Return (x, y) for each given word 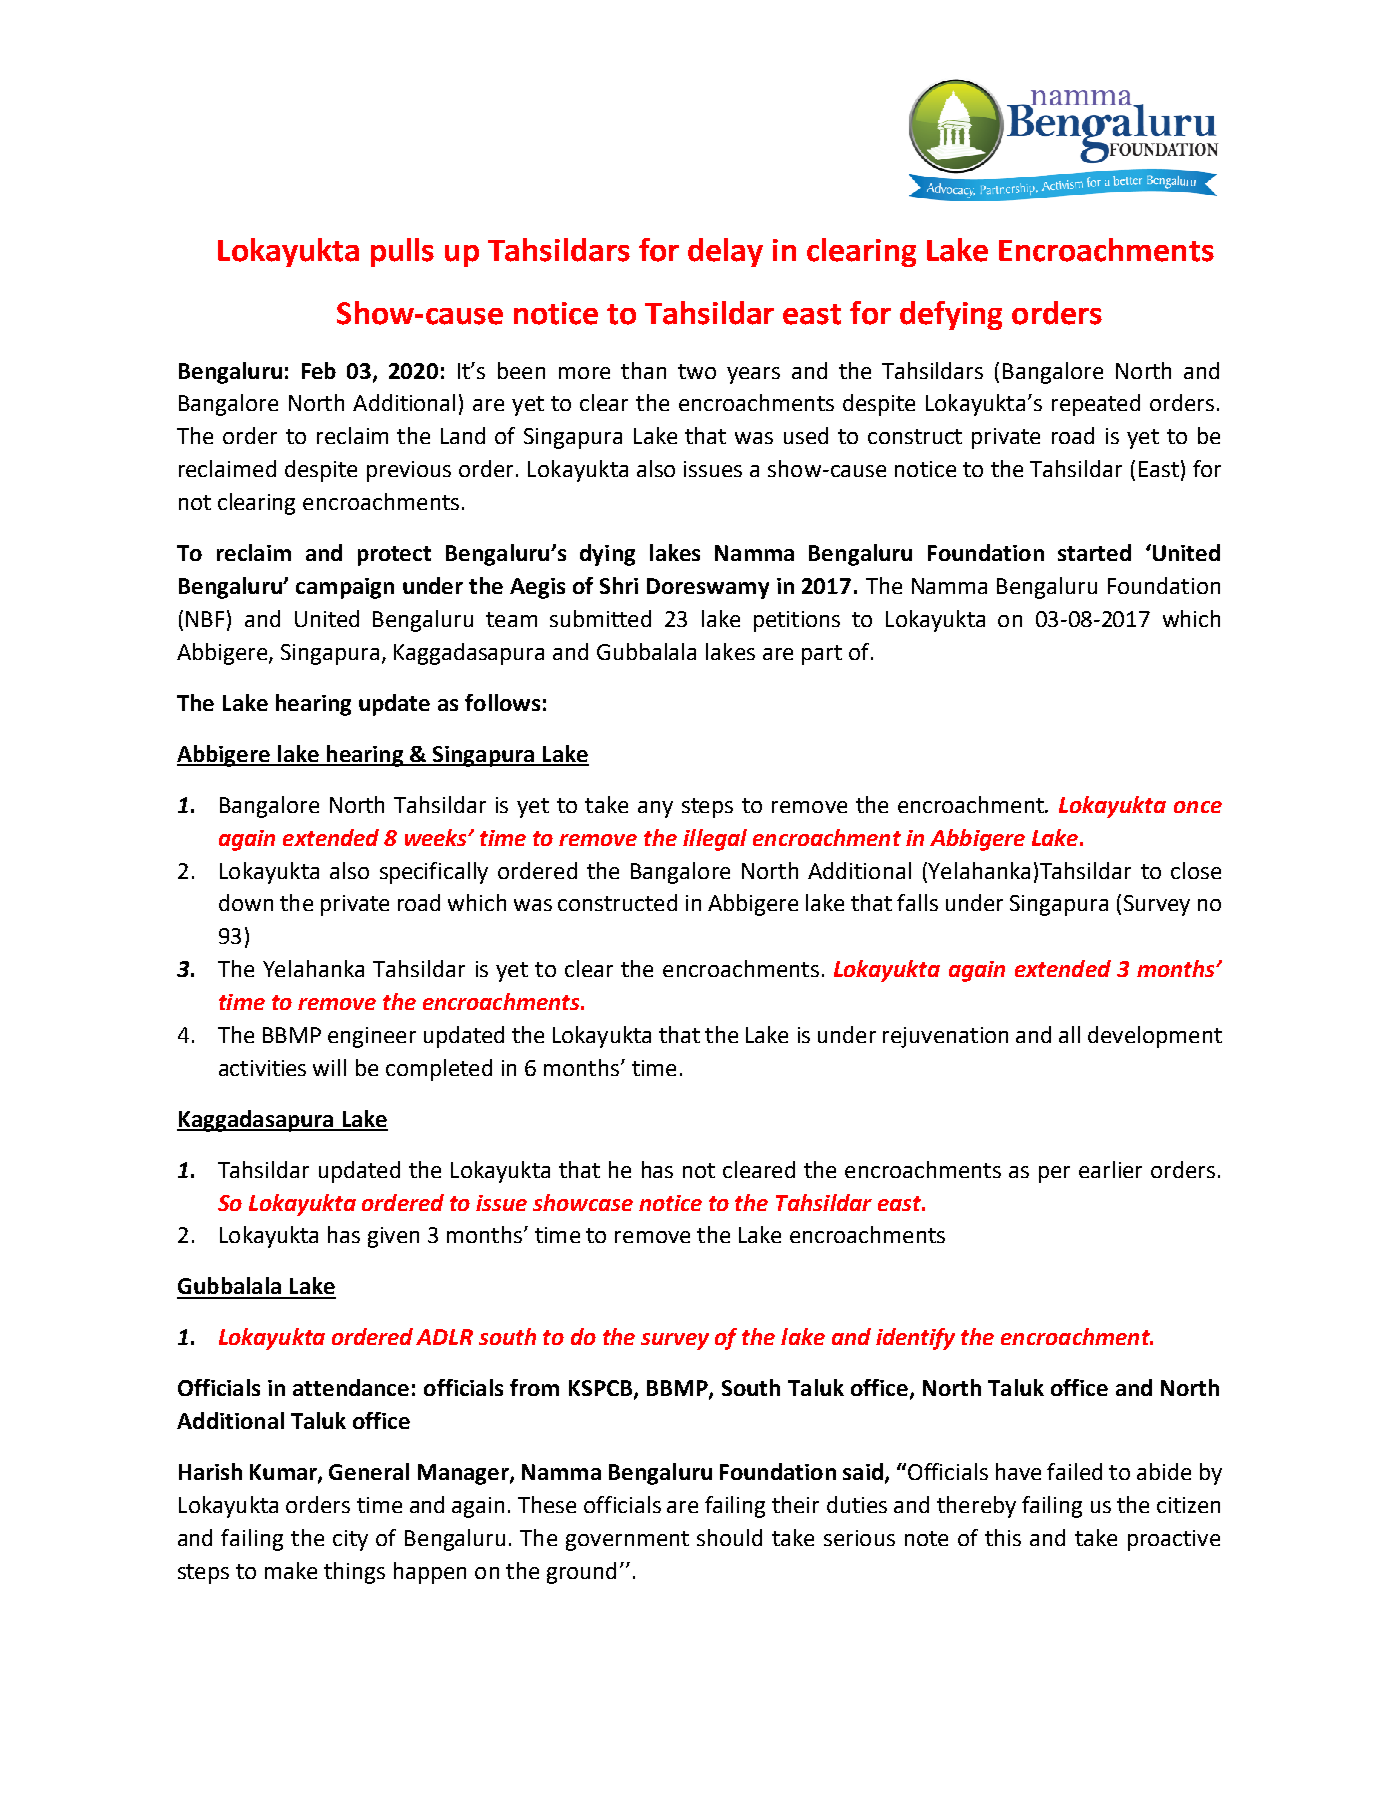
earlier (1110, 1169)
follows (502, 702)
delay (725, 252)
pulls (402, 252)
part (822, 655)
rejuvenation (945, 1037)
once (1198, 807)
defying (951, 315)
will (329, 1067)
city (350, 1540)
